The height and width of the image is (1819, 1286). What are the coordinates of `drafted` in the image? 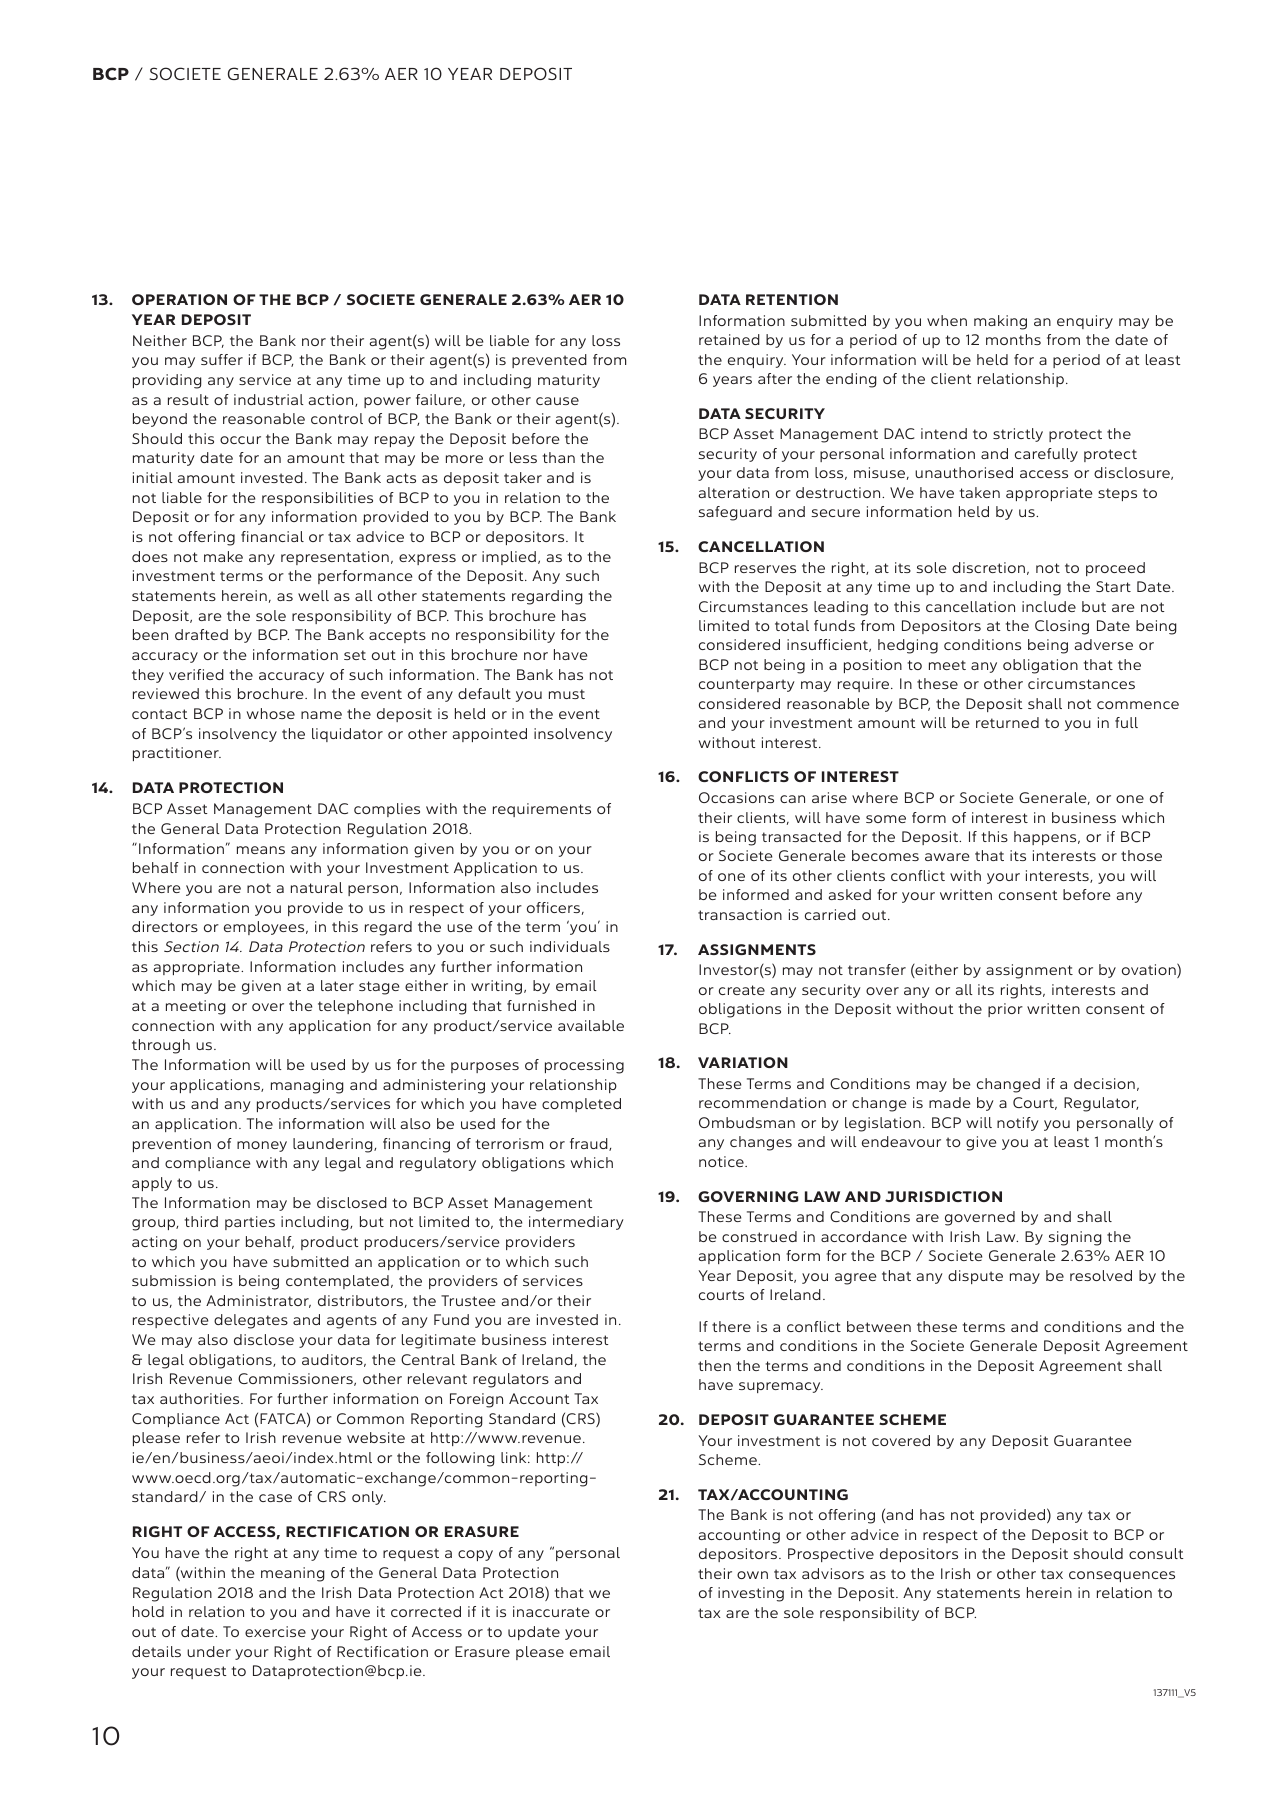 It's located at (201, 634).
